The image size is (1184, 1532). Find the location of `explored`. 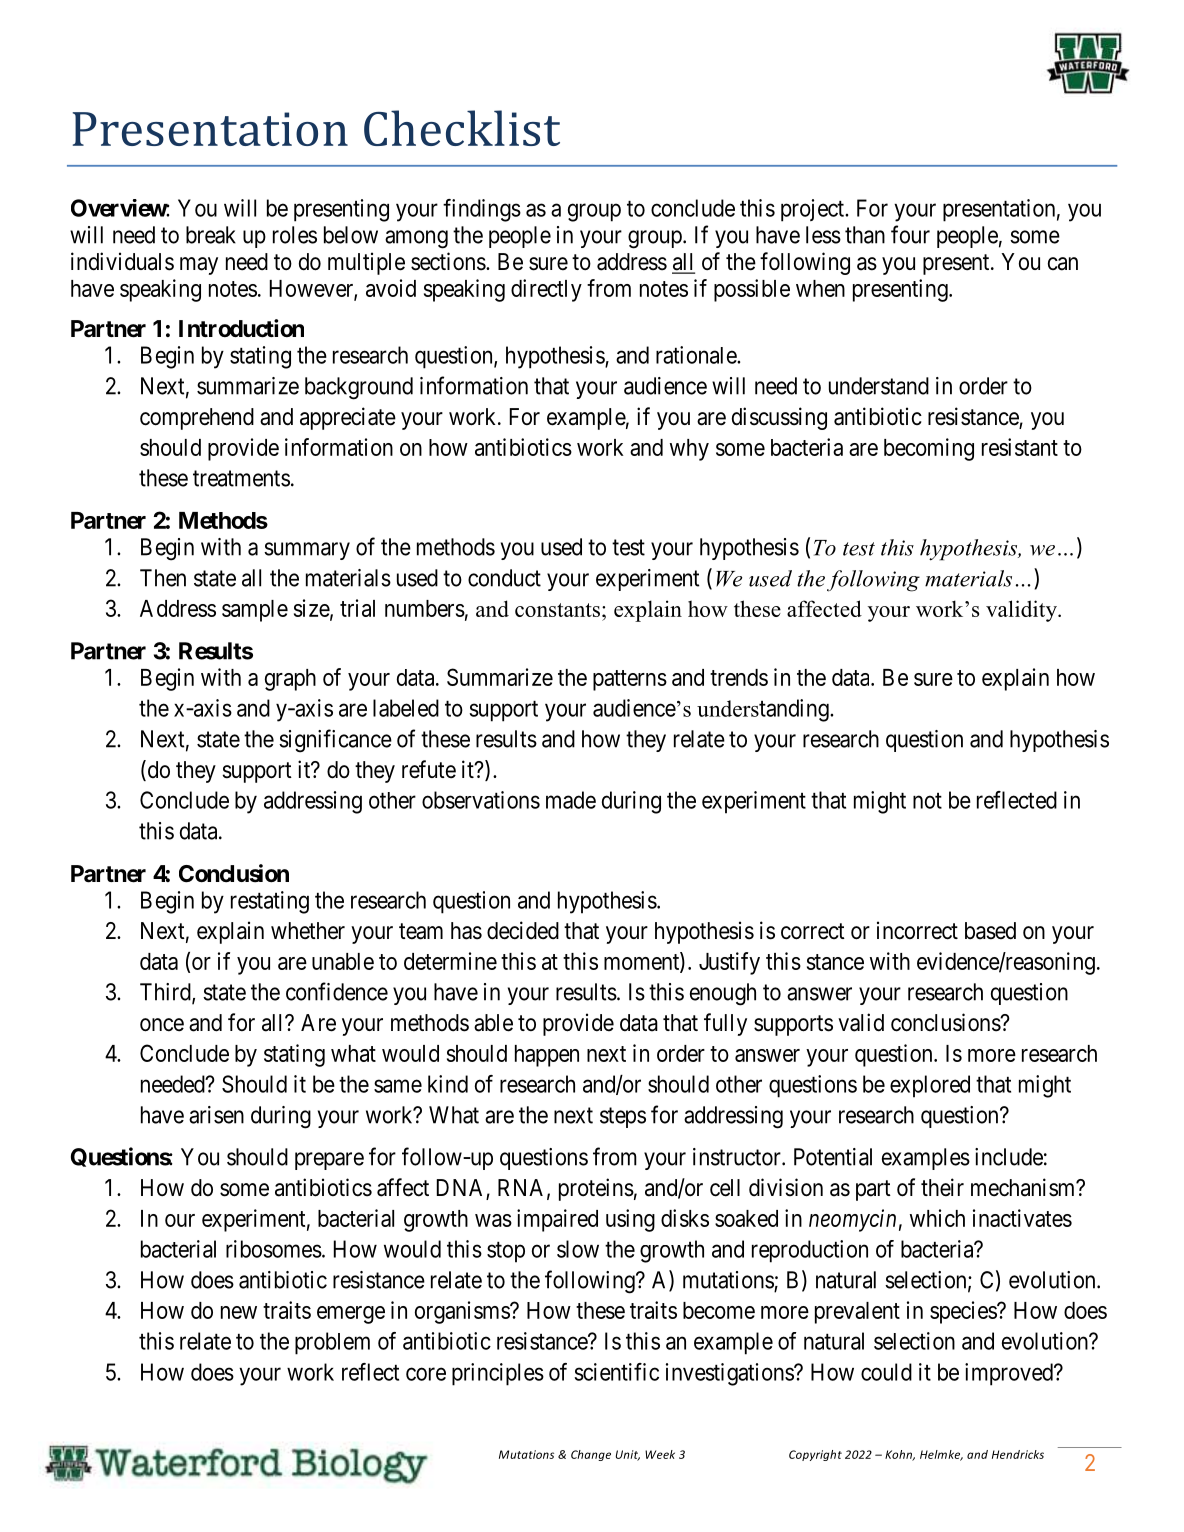

explored is located at coordinates (930, 1086).
